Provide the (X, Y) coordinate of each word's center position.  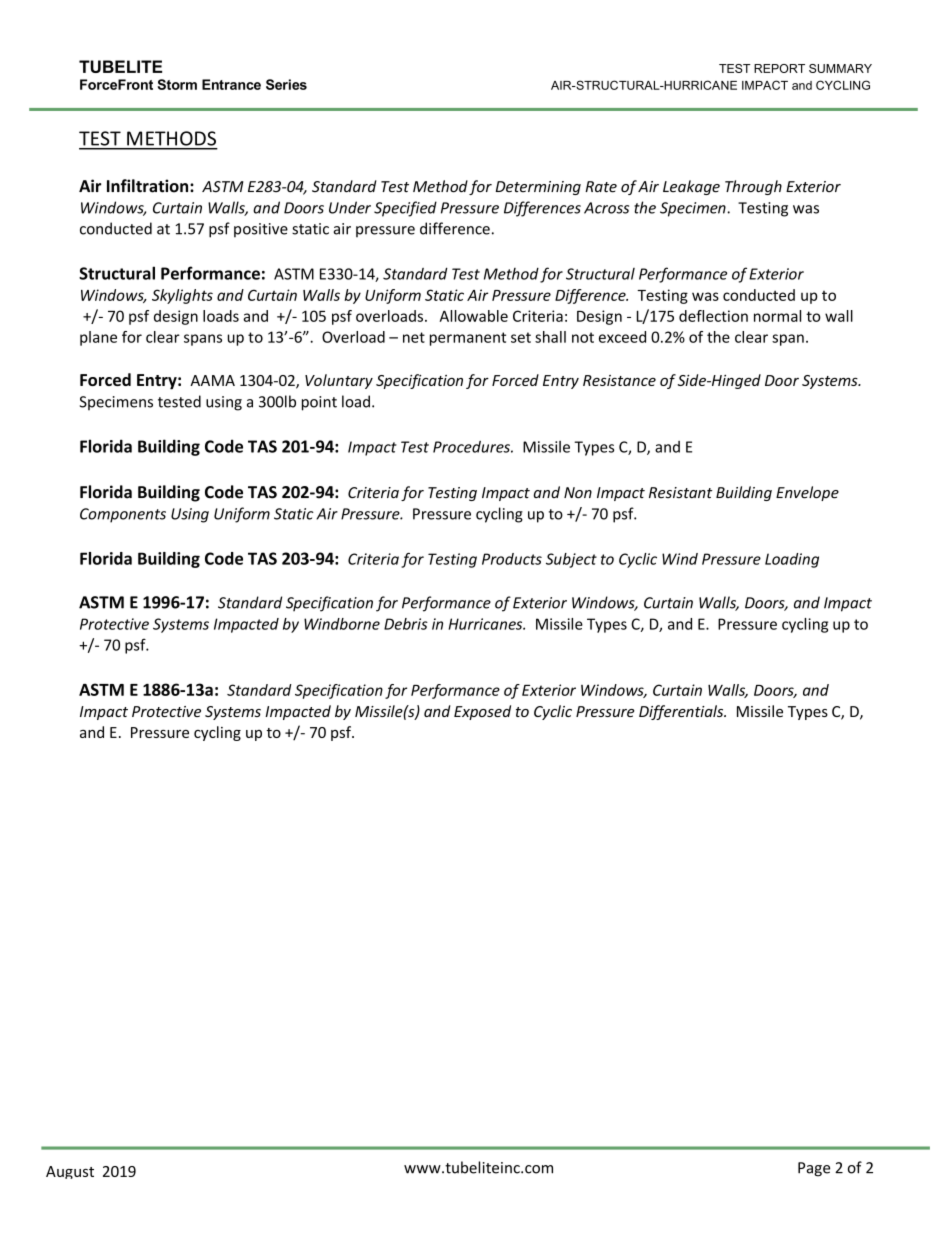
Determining (538, 188)
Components (123, 515)
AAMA (212, 380)
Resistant (681, 493)
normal (777, 316)
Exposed (482, 712)
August (70, 1172)
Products (512, 559)
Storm (177, 84)
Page (814, 1169)
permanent (468, 339)
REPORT (779, 68)
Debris (406, 624)
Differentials (682, 712)
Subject (571, 560)
